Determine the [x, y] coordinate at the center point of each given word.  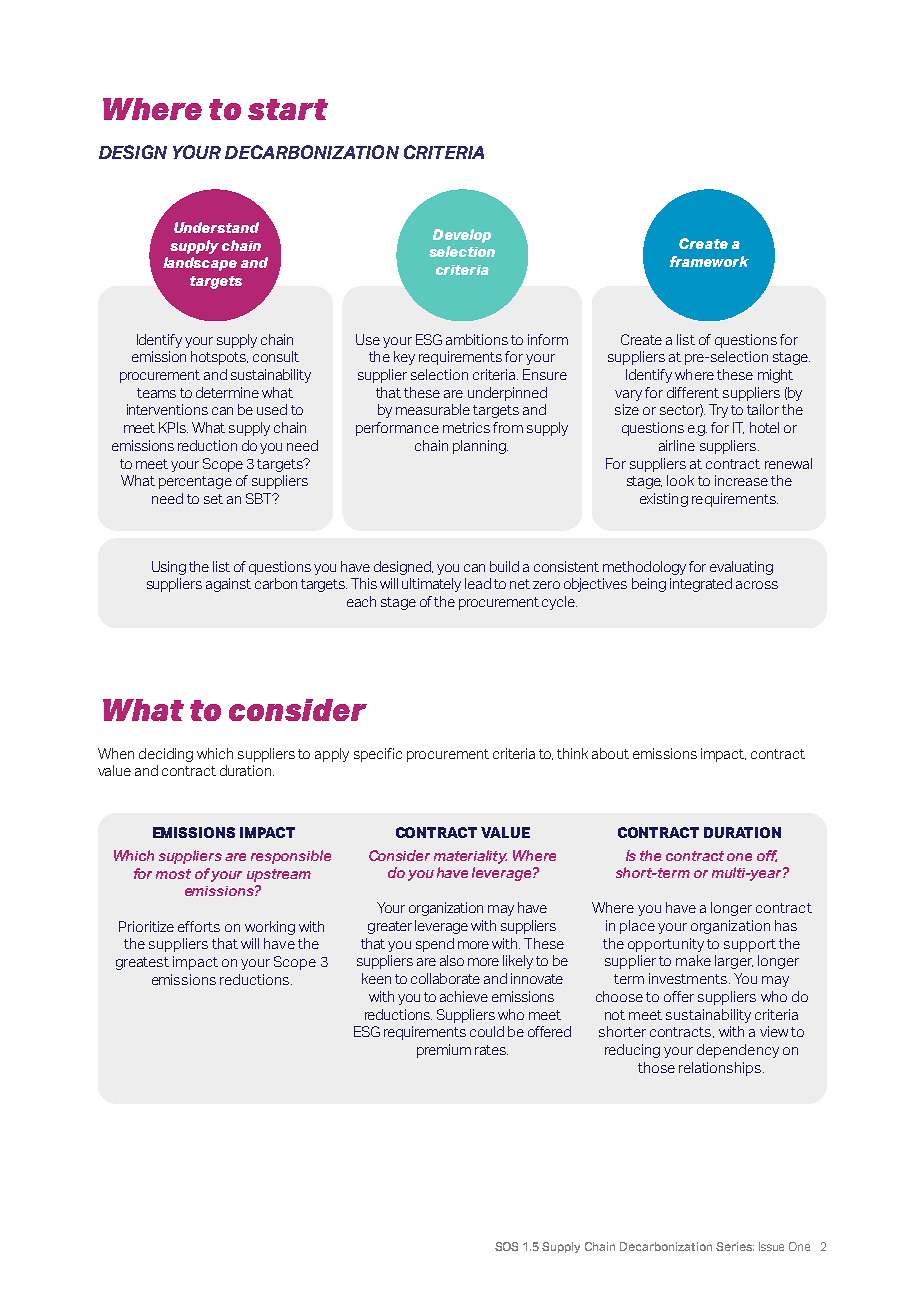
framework [709, 261]
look [680, 480]
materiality [470, 857]
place [637, 927]
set [213, 499]
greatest [142, 963]
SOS [506, 1246]
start [288, 109]
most [173, 874]
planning [480, 447]
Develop [462, 236]
